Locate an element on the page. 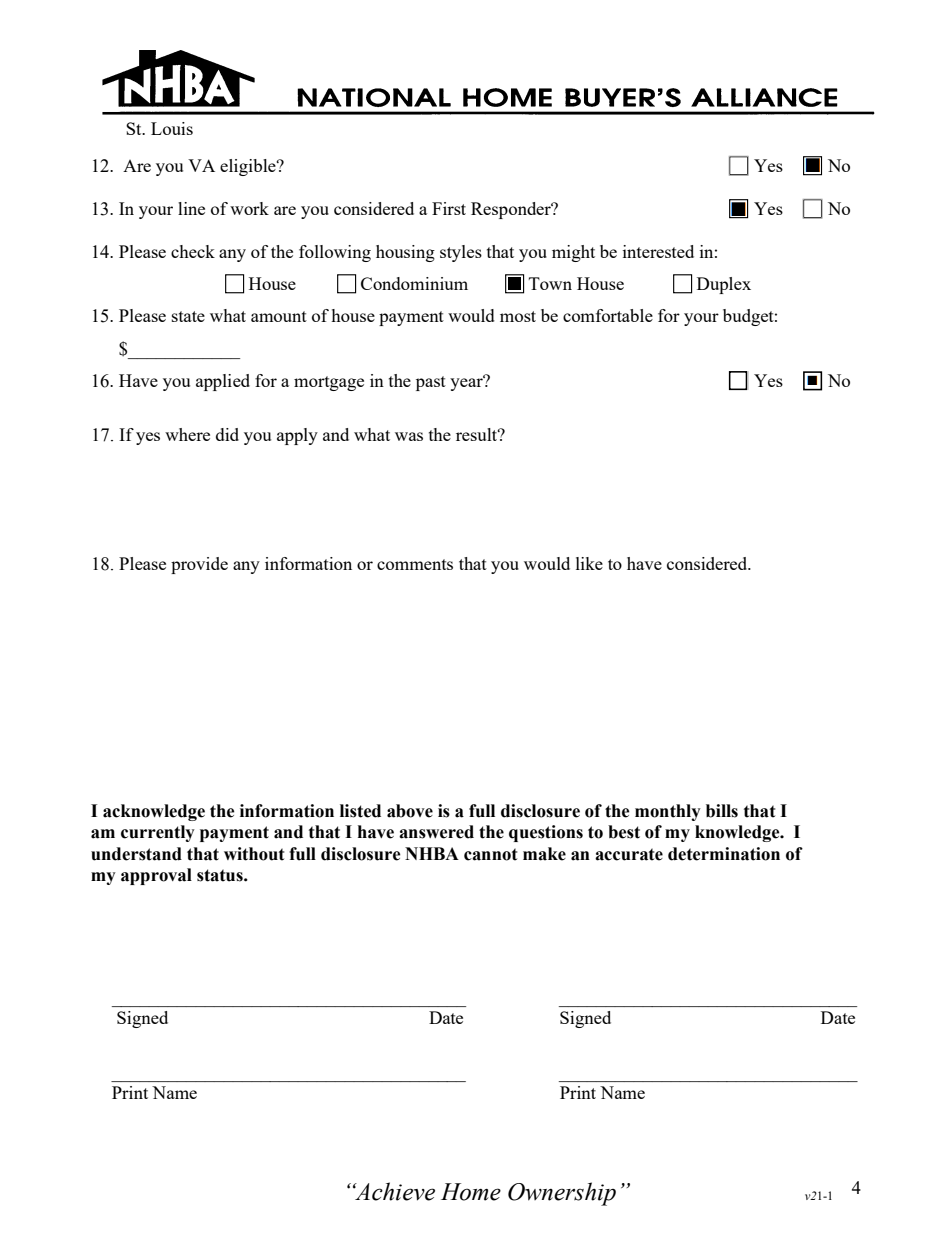  comfortable is located at coordinates (608, 315).
